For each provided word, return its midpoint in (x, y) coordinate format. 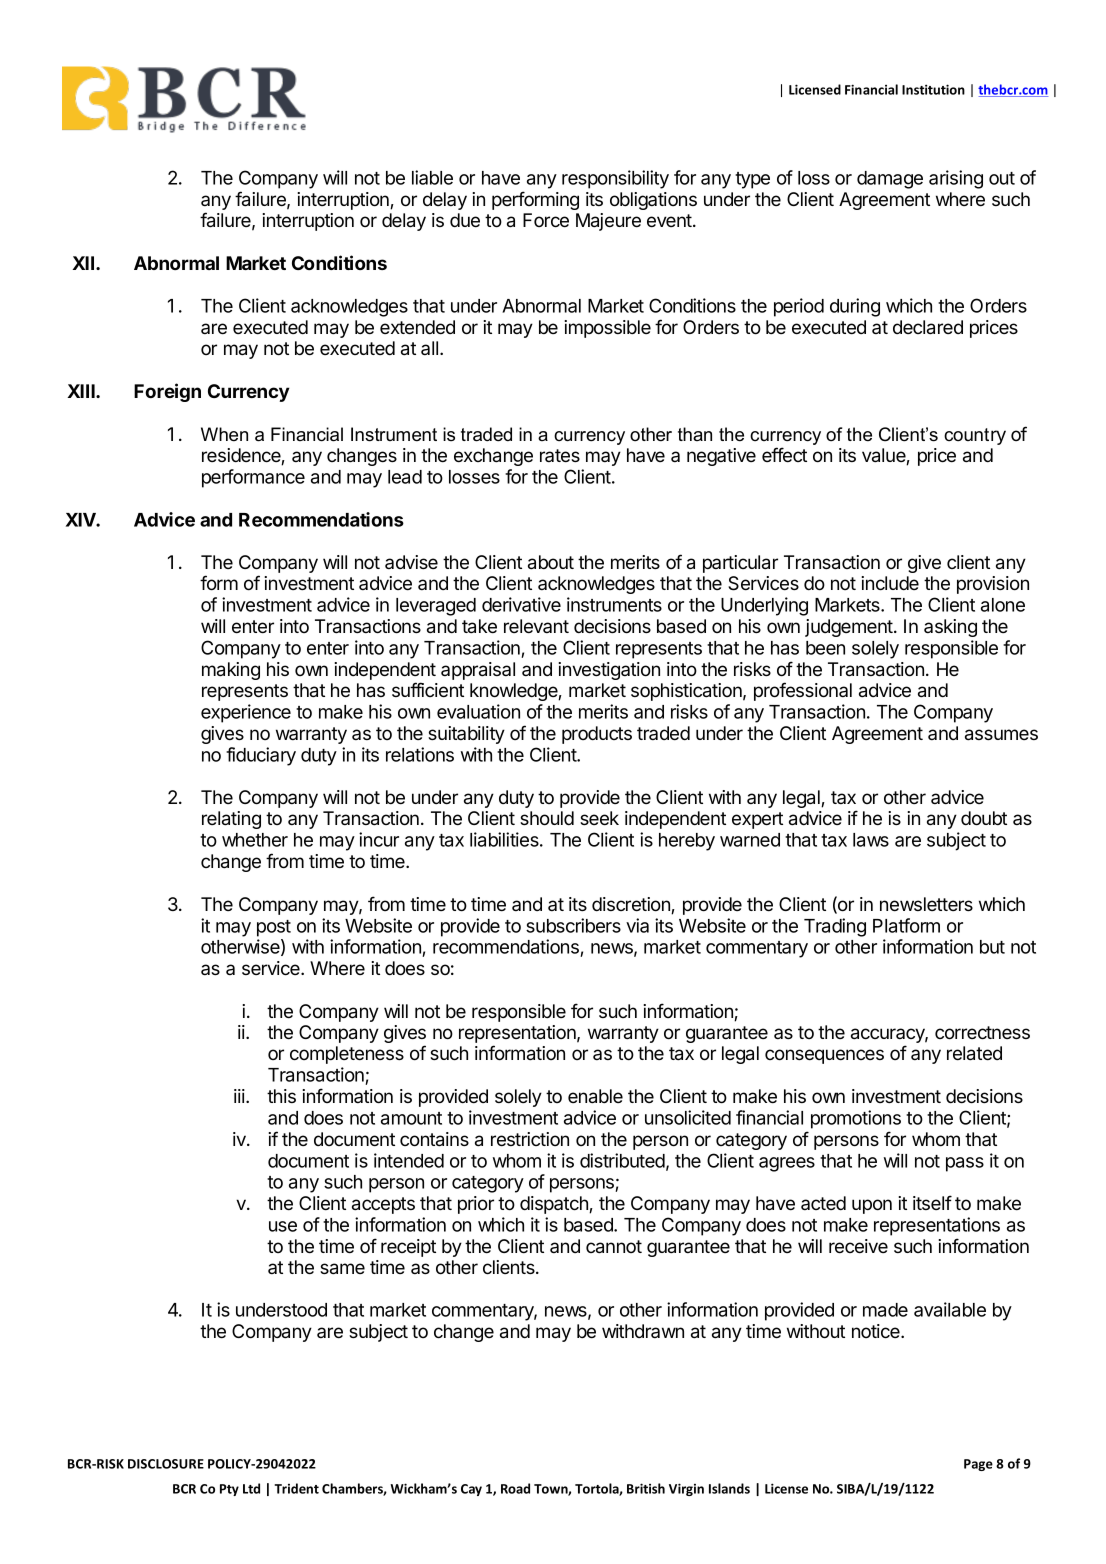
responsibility (615, 179)
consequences (824, 1056)
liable (432, 177)
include (890, 583)
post (274, 928)
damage (890, 180)
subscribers (573, 925)
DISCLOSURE (166, 1464)
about (551, 562)
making (231, 671)
